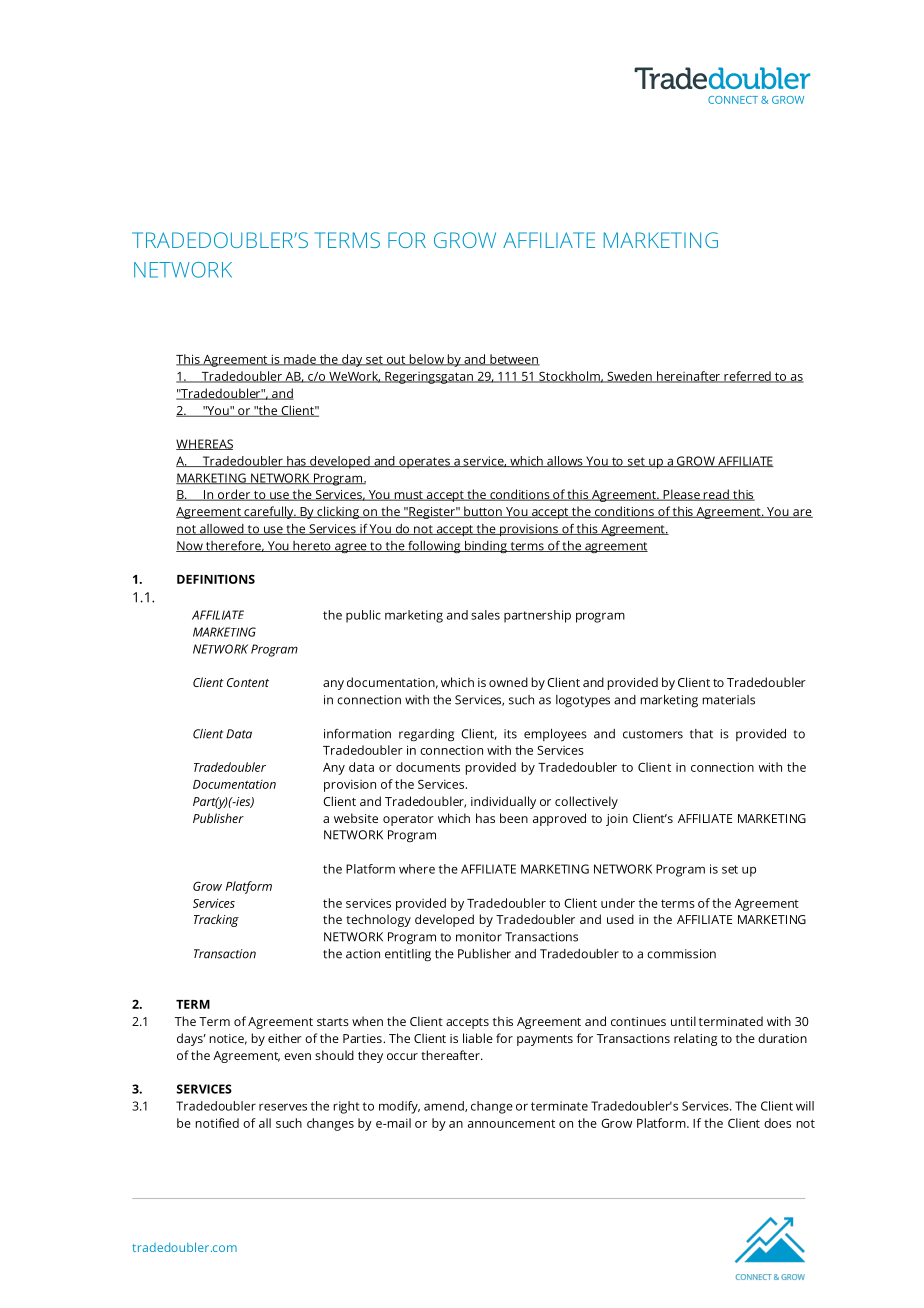  Describe the element at coordinates (300, 360) in the screenshot. I see `made` at that location.
